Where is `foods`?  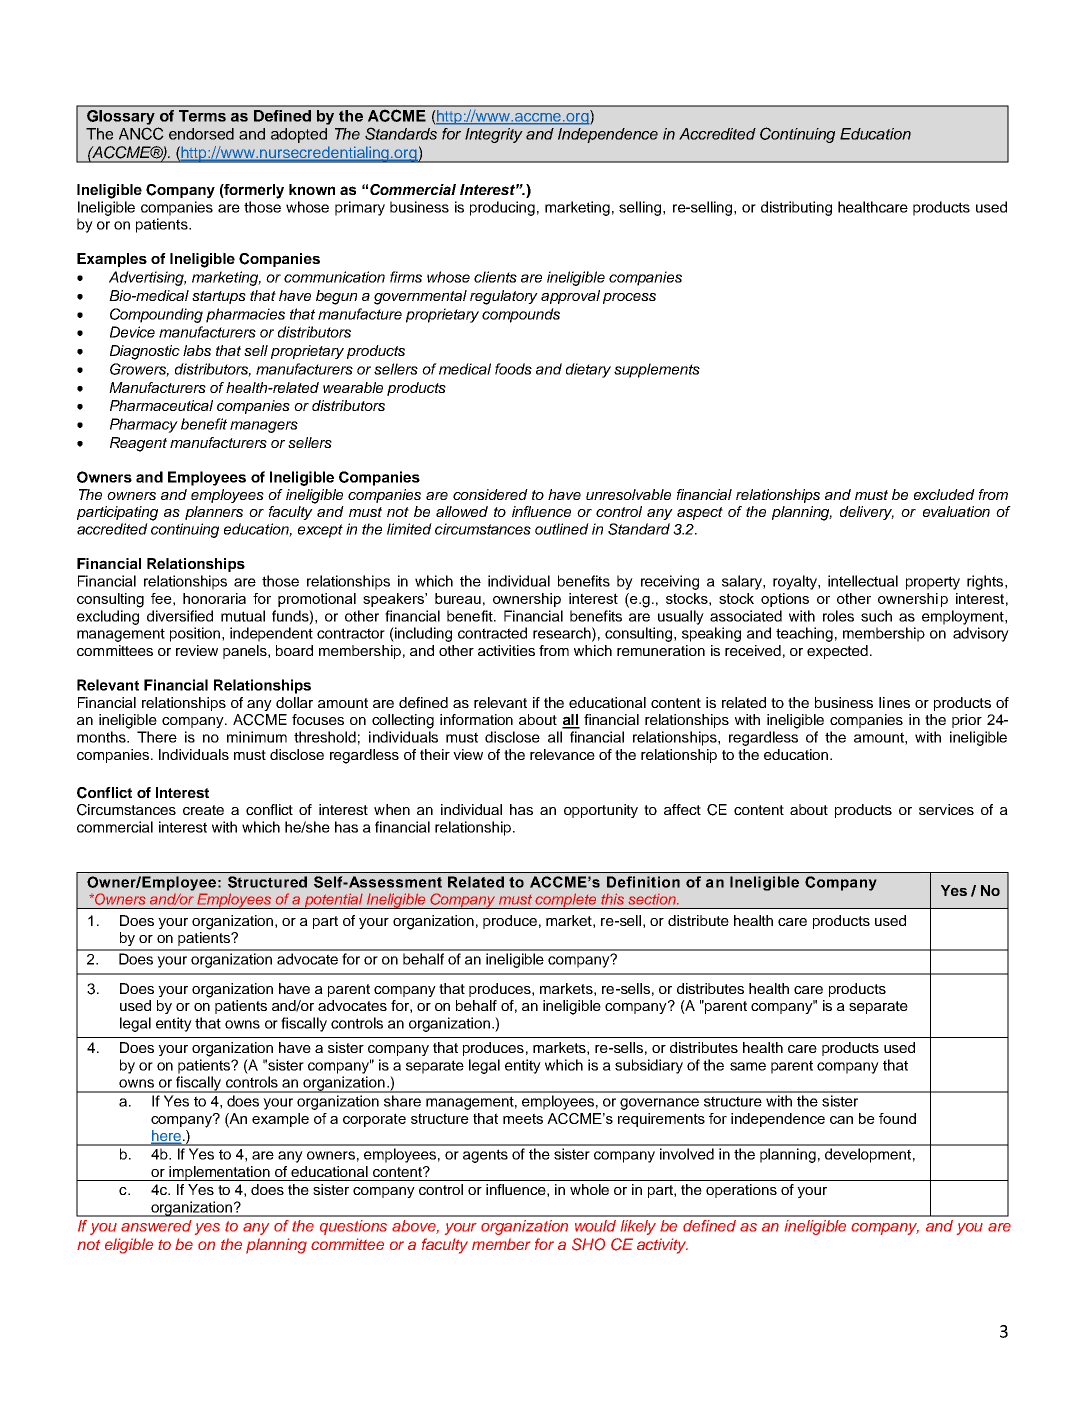 foods is located at coordinates (513, 369).
